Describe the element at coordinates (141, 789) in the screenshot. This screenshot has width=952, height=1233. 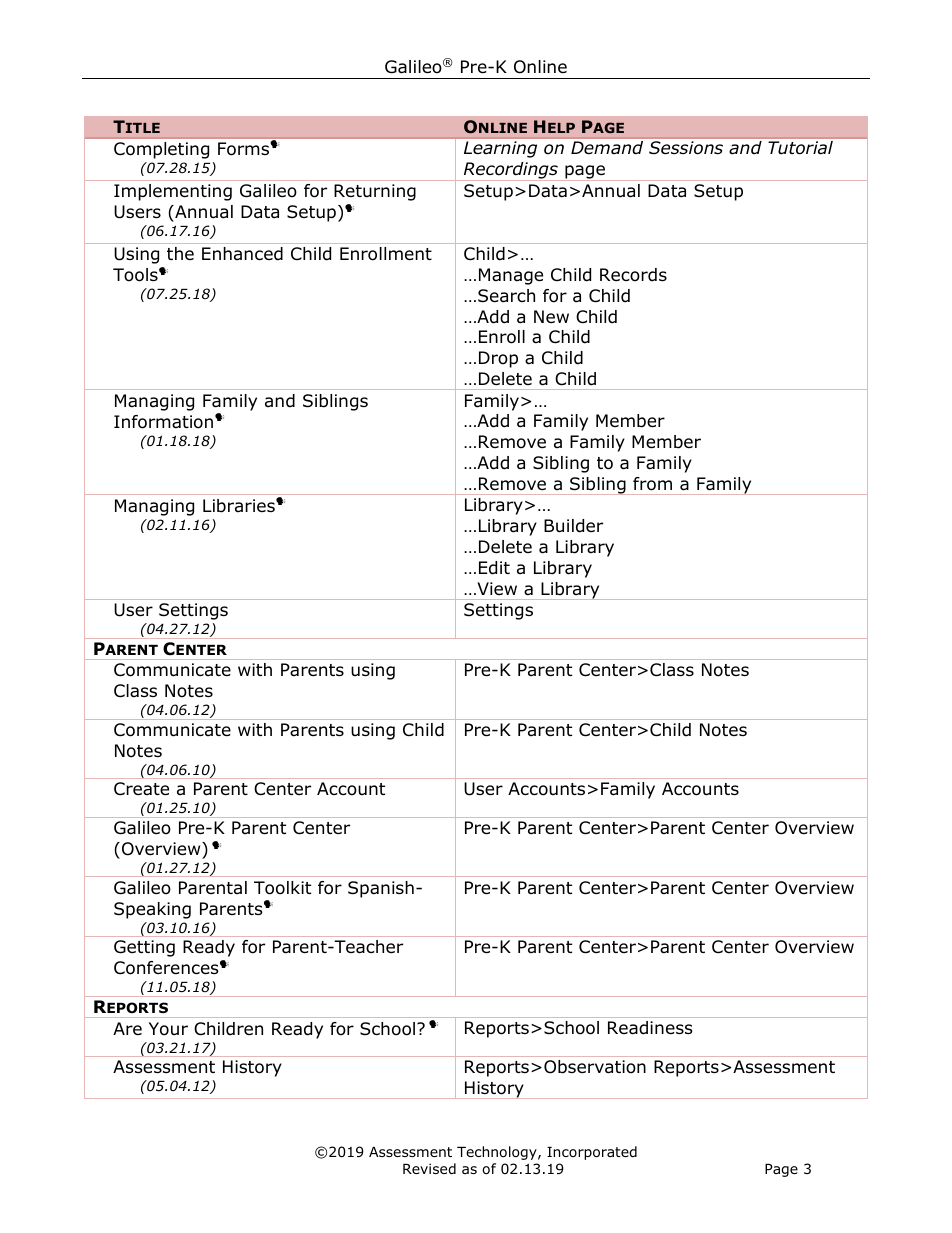
I see `Create` at that location.
